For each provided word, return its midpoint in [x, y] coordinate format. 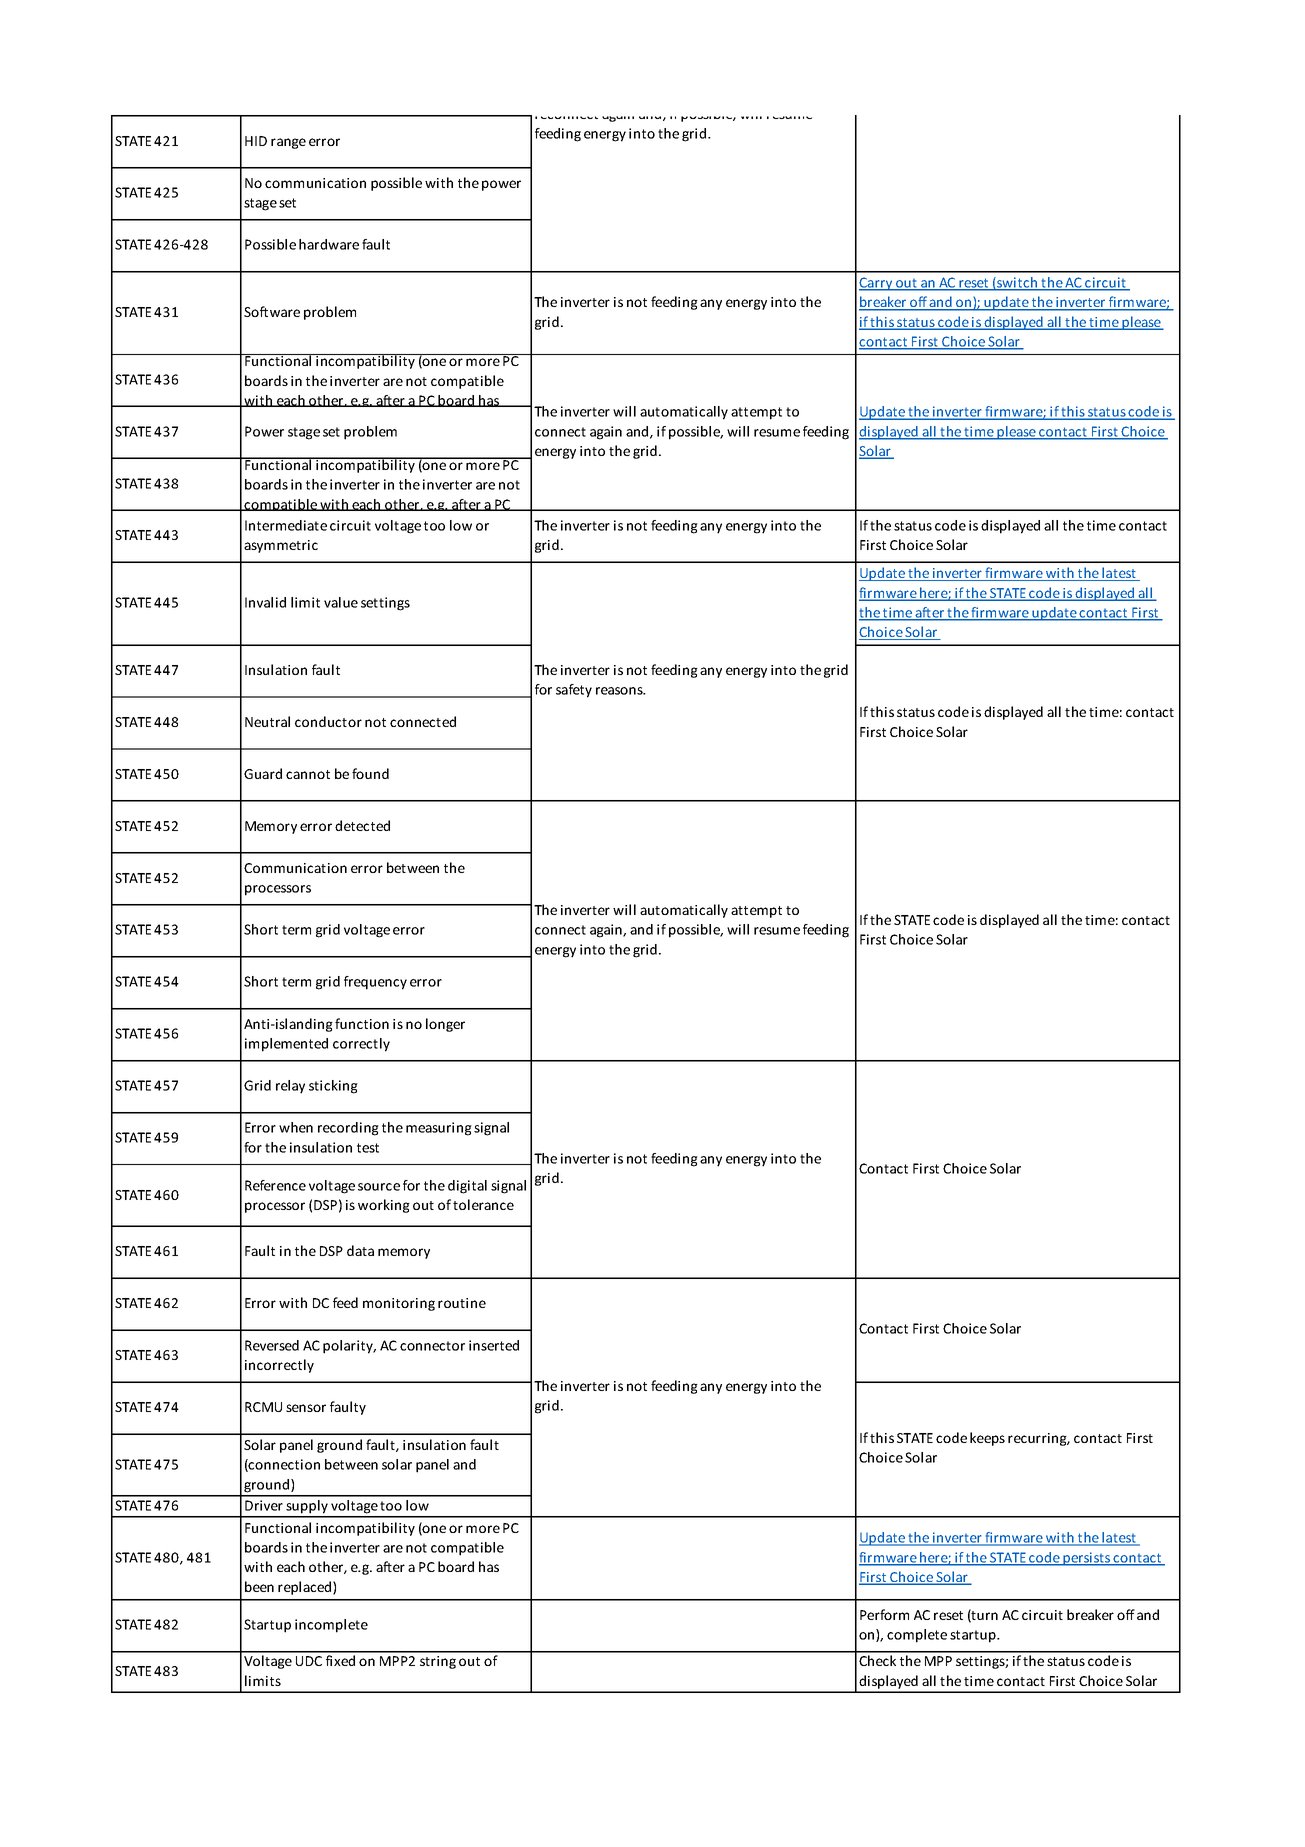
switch [1017, 283]
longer [445, 1025]
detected [362, 825]
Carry [877, 284]
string [438, 1662]
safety [574, 691]
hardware [329, 244]
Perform [884, 1614]
